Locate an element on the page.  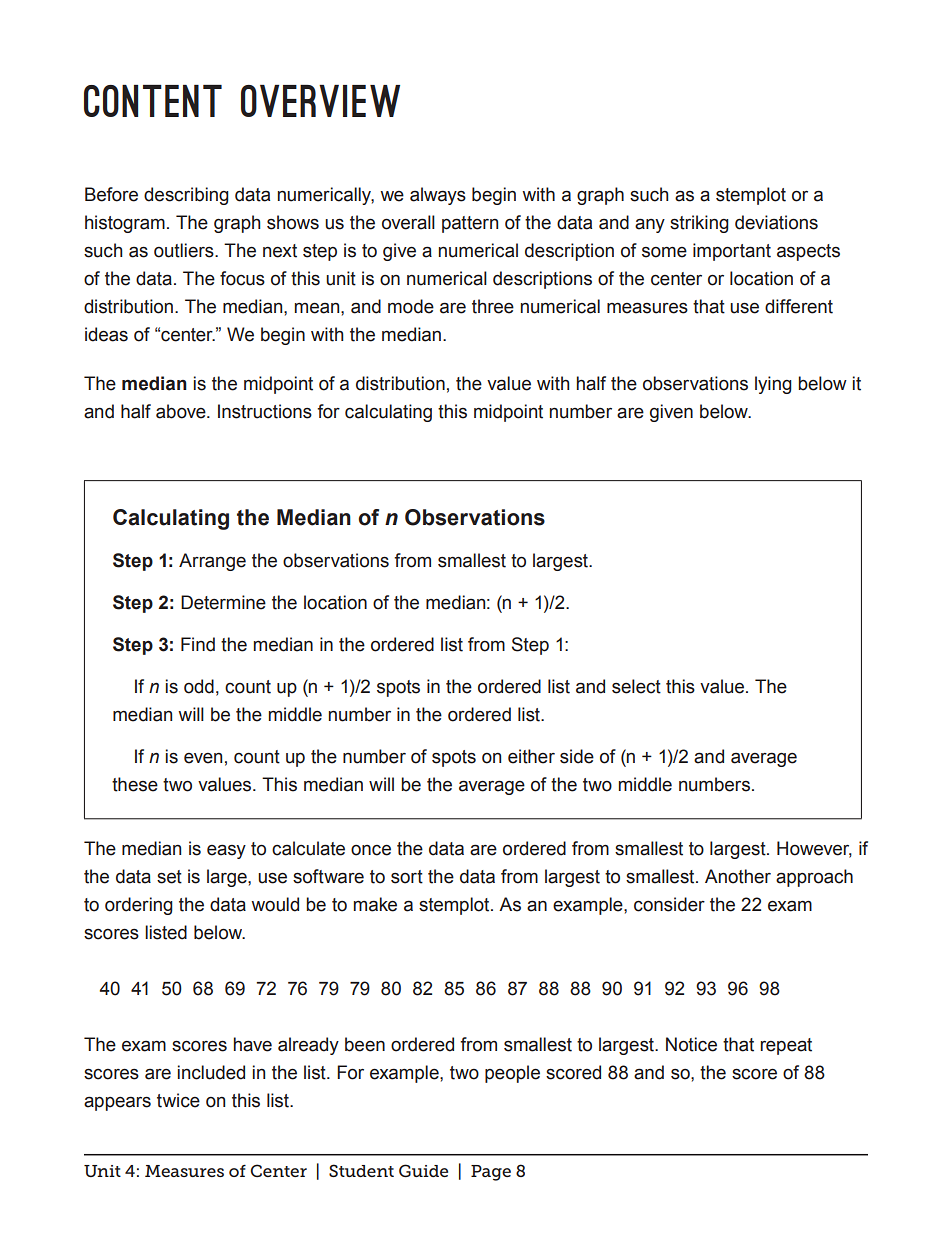
above is located at coordinates (182, 411).
